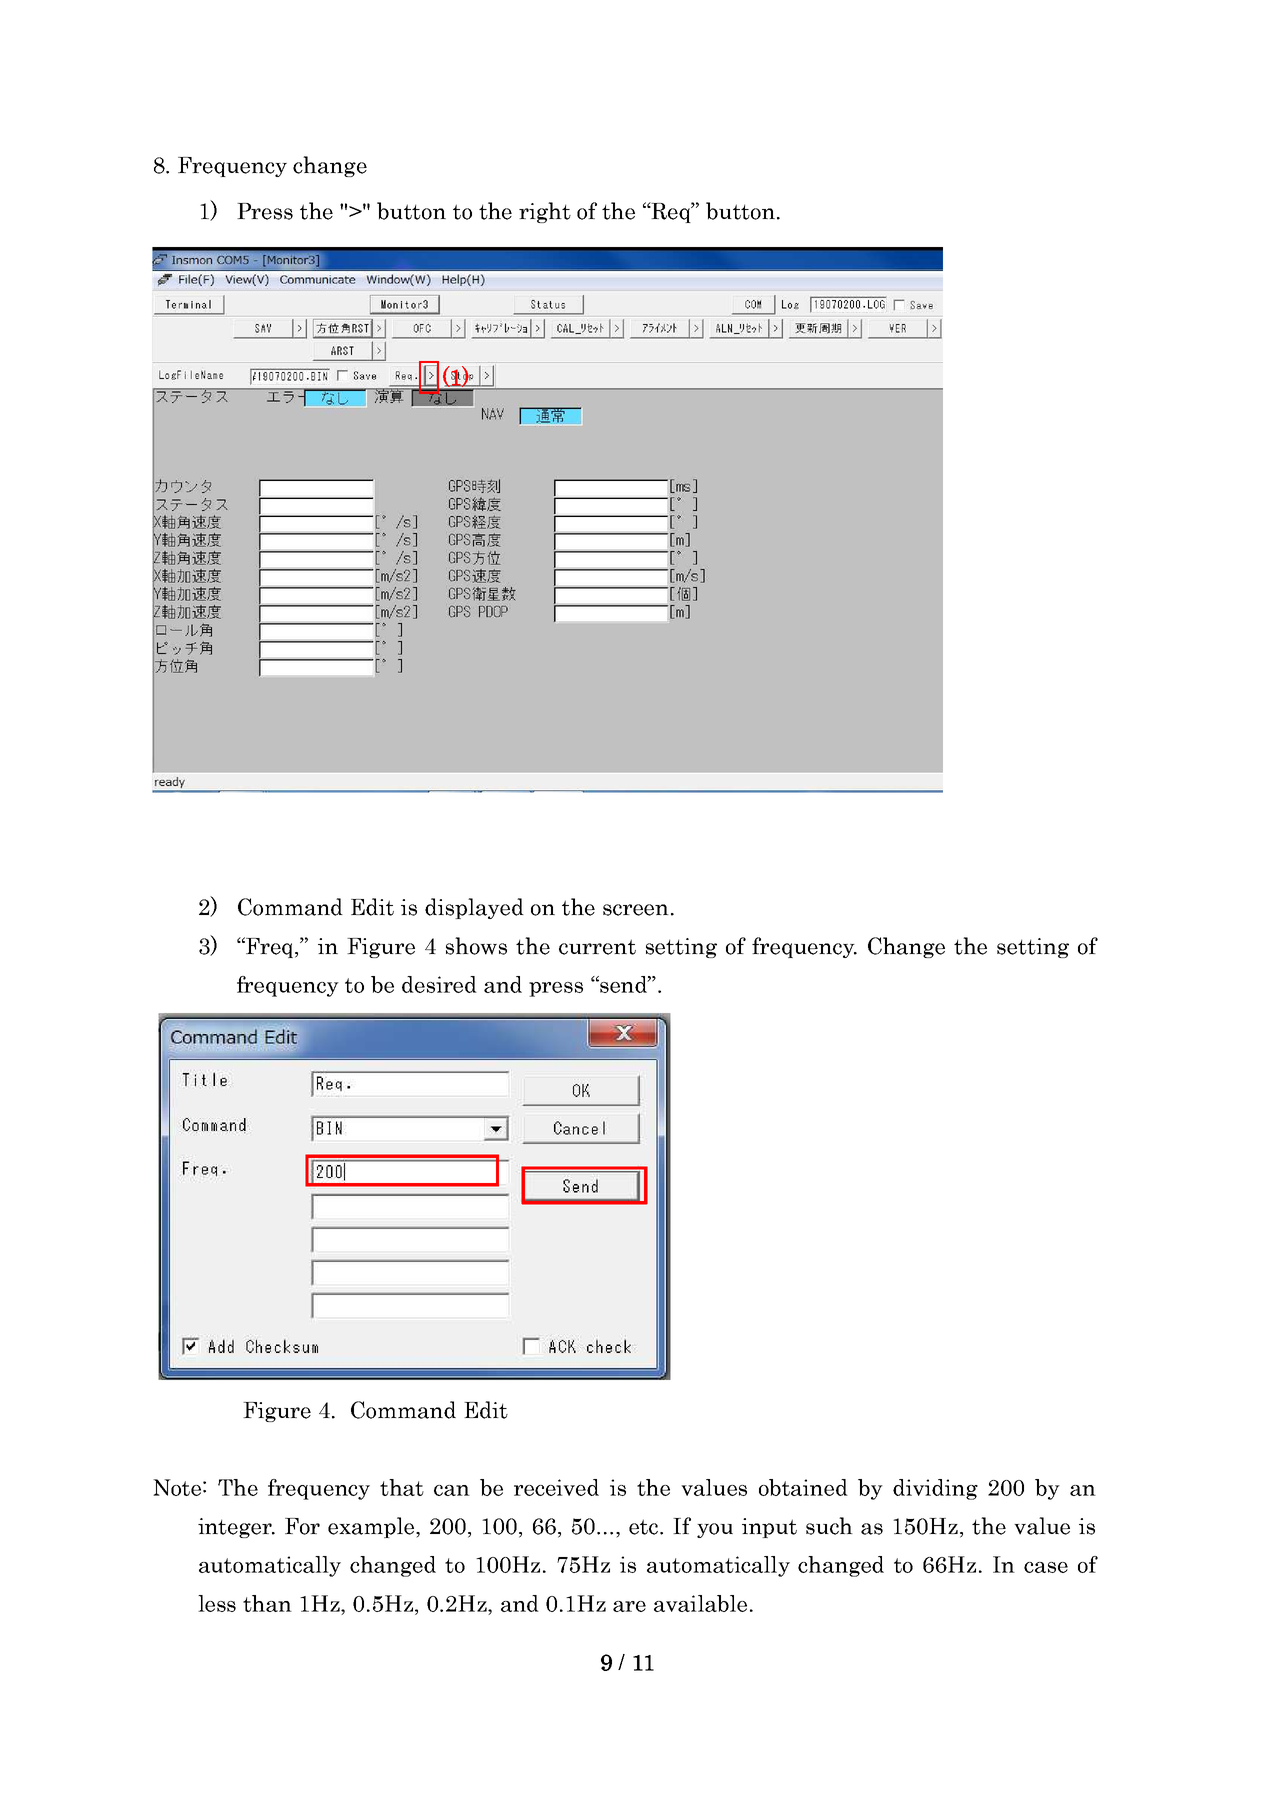 This screenshot has height=1809, width=1278. Describe the element at coordinates (636, 910) in the screenshot. I see `screen` at that location.
